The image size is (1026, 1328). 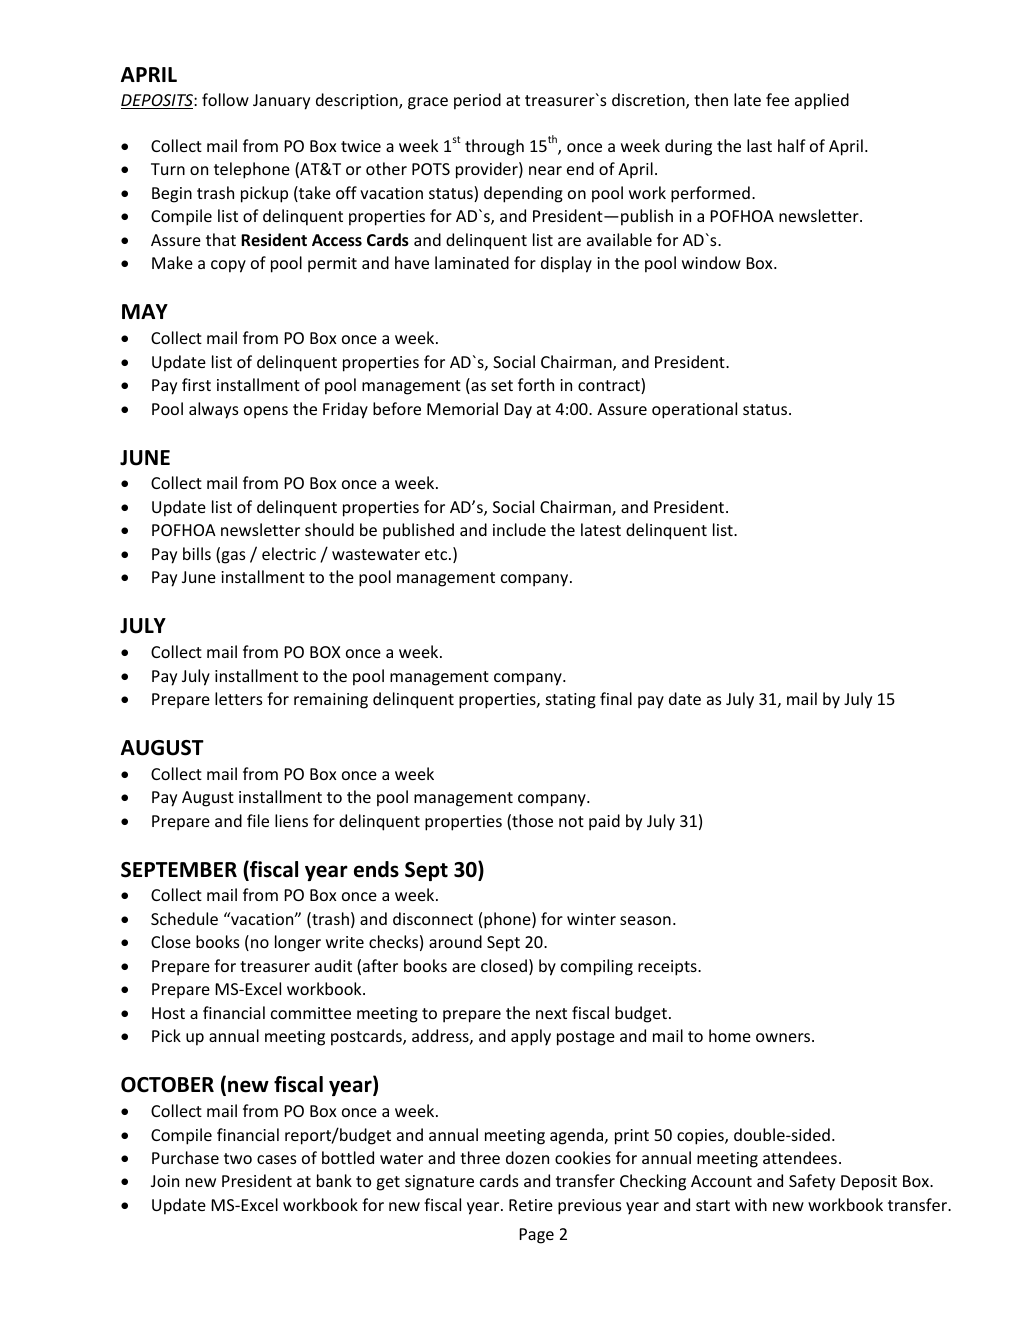 What do you see at coordinates (751, 1204) in the document?
I see `with` at bounding box center [751, 1204].
